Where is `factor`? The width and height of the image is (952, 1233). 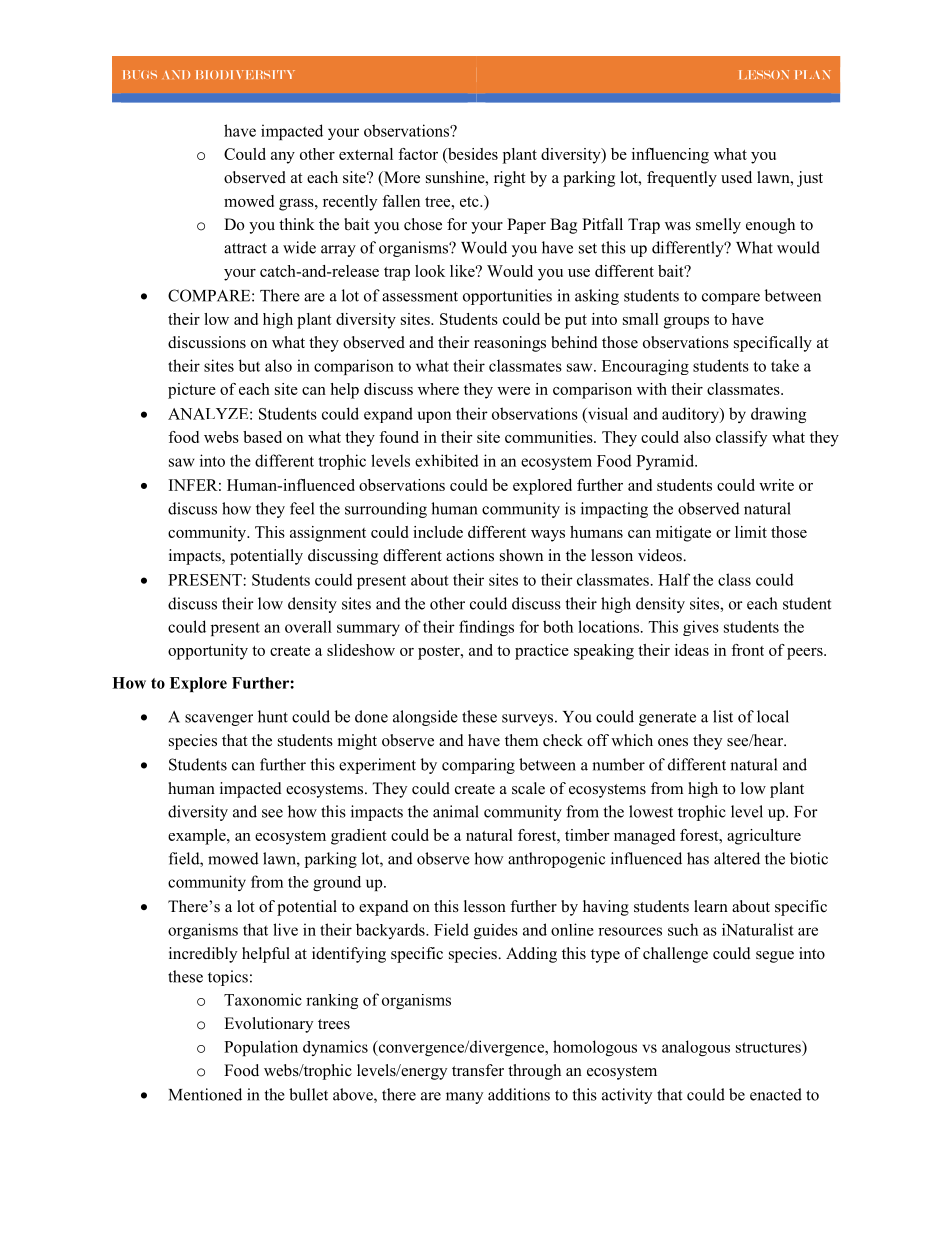 factor is located at coordinates (418, 154).
